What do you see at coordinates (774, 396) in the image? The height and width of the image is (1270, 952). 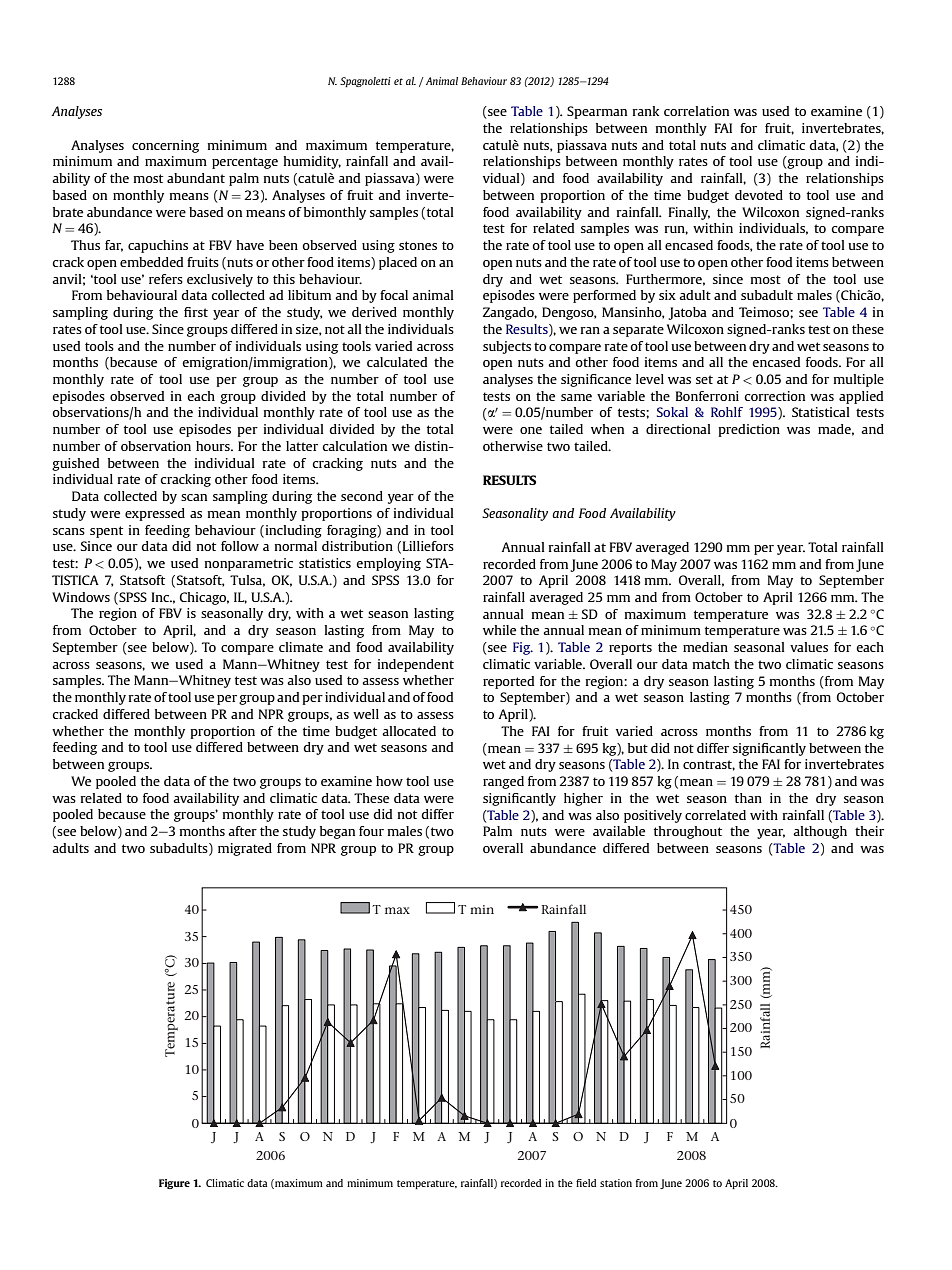 I see `correction` at bounding box center [774, 396].
